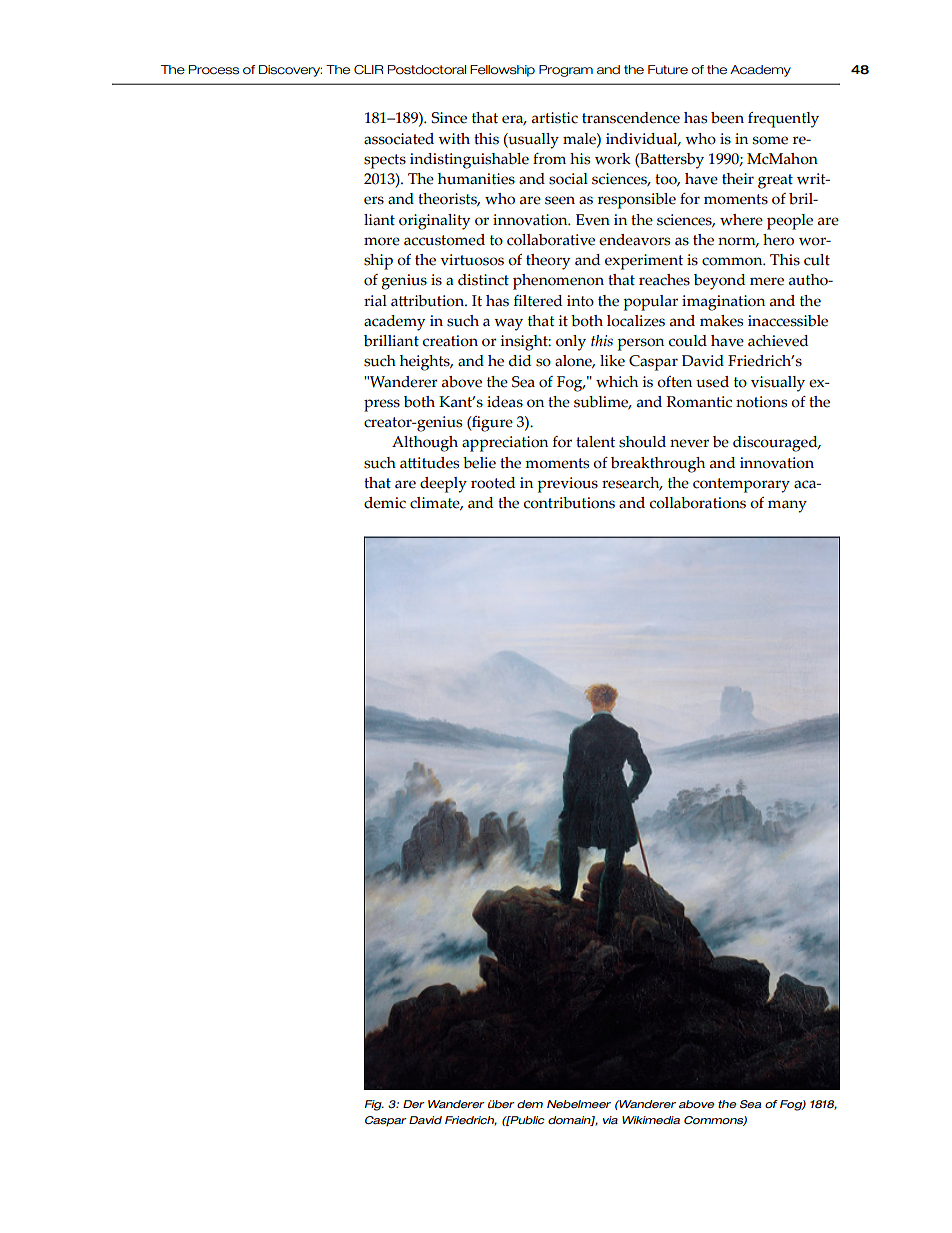  What do you see at coordinates (698, 503) in the document?
I see `collaborations` at bounding box center [698, 503].
